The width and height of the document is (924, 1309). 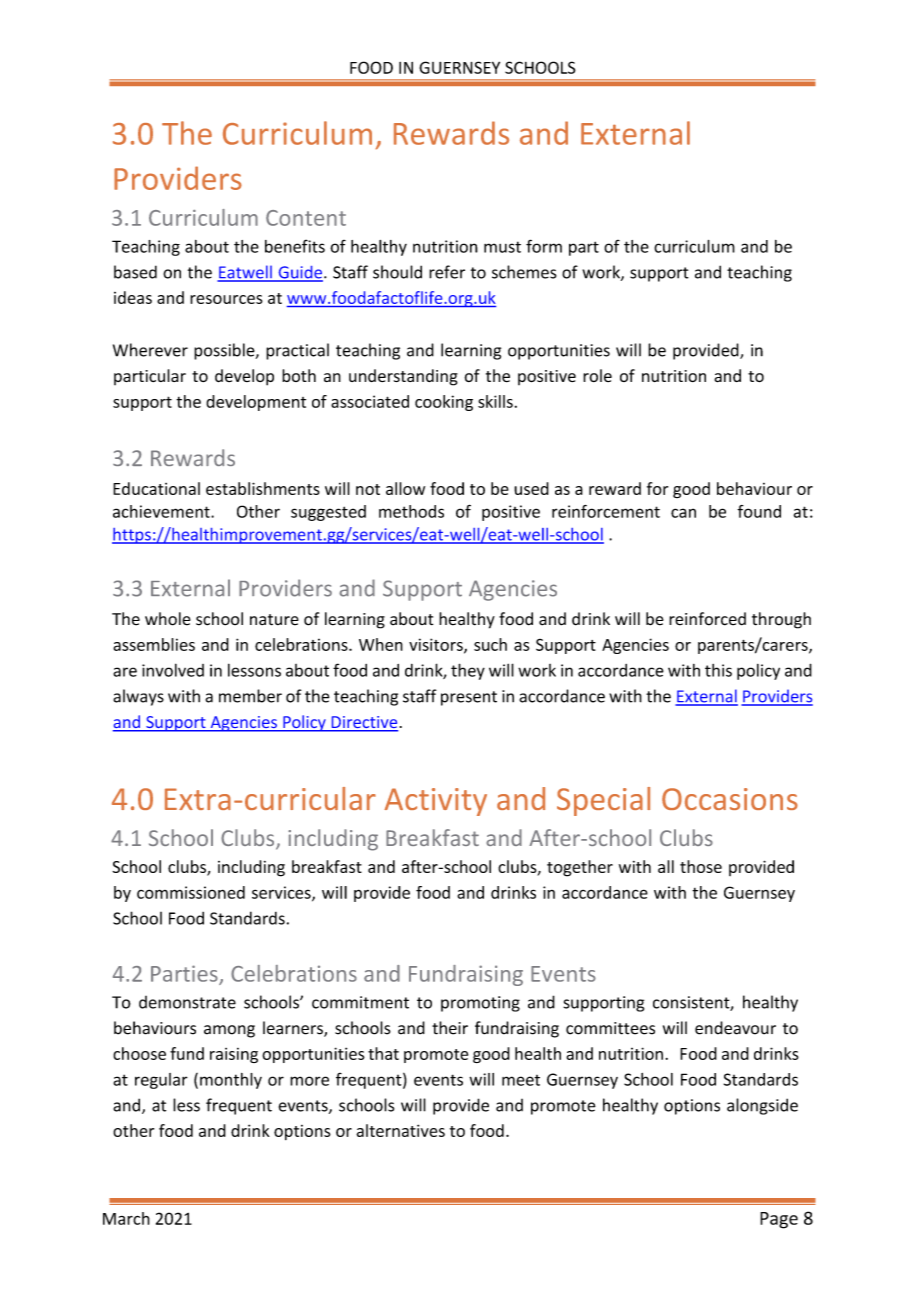 What do you see at coordinates (226, 299) in the document?
I see `resources` at bounding box center [226, 299].
